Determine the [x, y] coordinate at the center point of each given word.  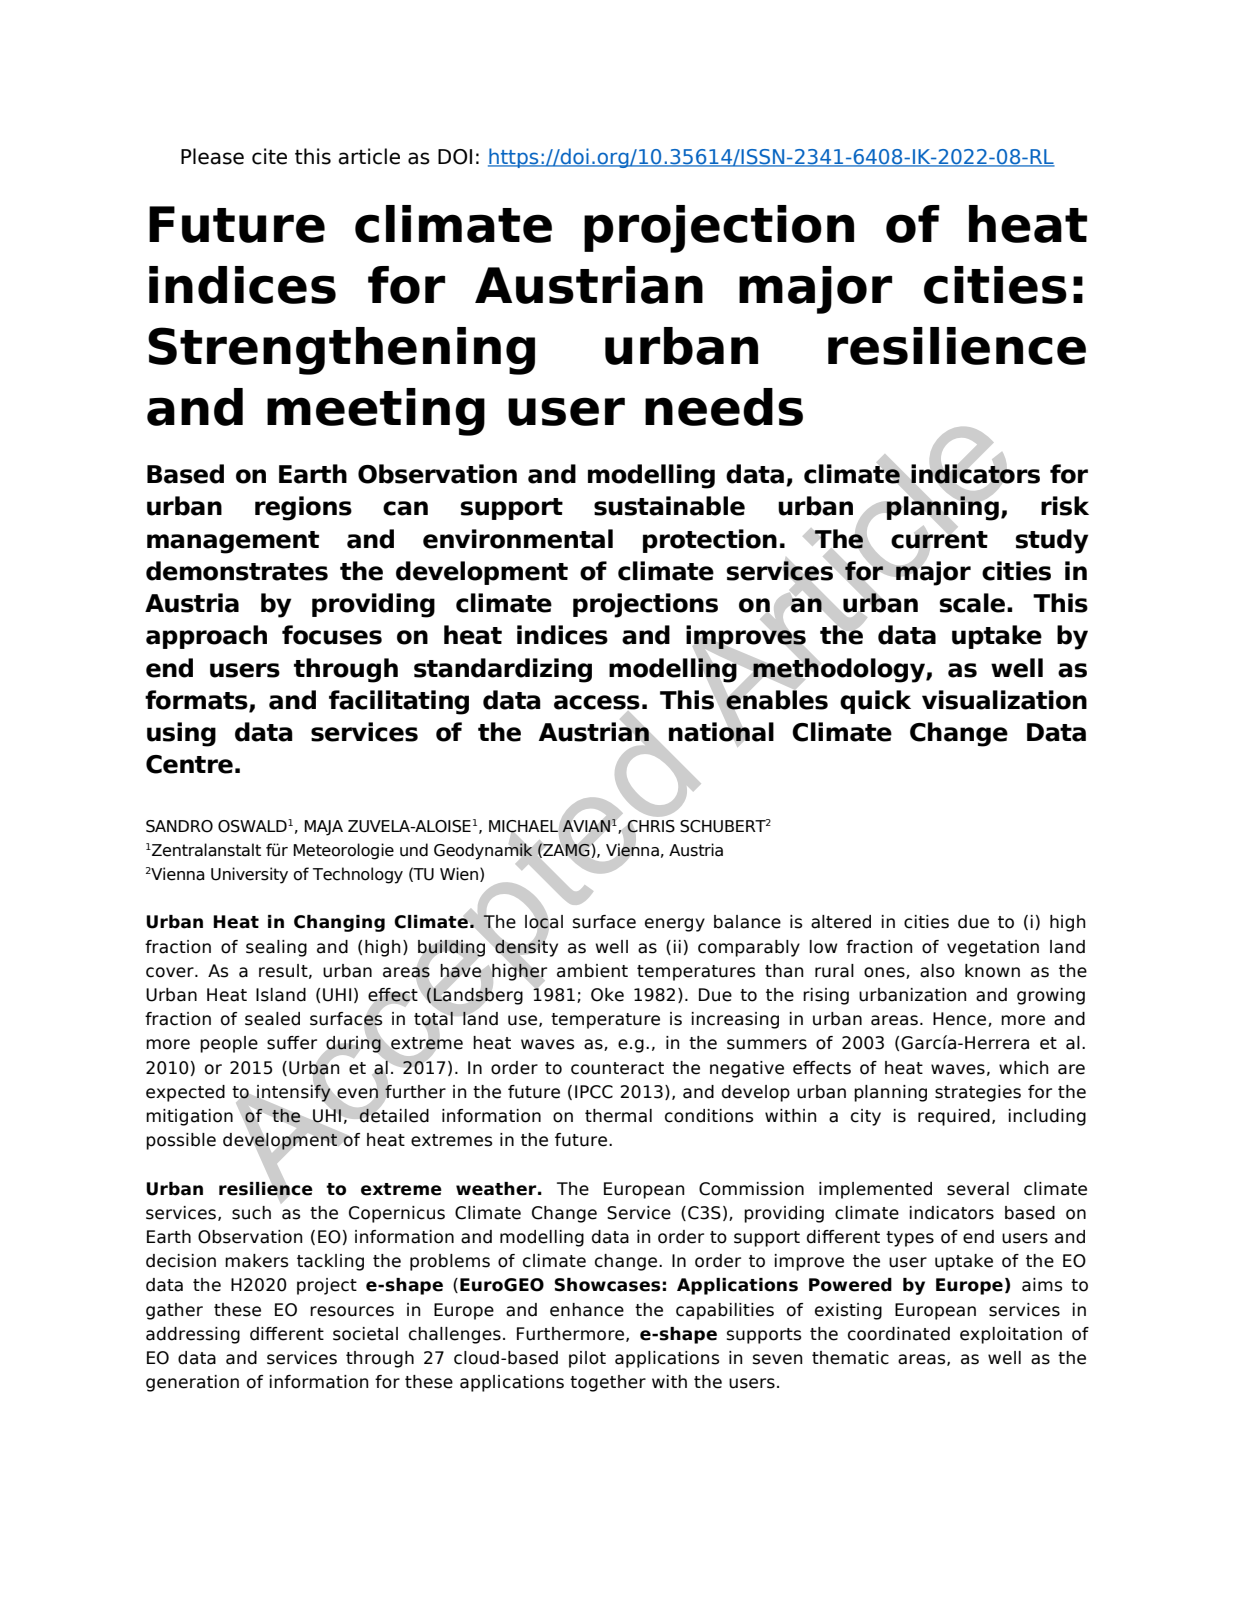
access [597, 703]
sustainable [669, 506]
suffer [292, 1043]
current [939, 539]
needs [724, 407]
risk [1065, 506]
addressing [193, 1335]
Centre [189, 764]
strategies [978, 1093]
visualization [1004, 700]
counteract [617, 1068]
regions [303, 508]
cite [269, 156]
